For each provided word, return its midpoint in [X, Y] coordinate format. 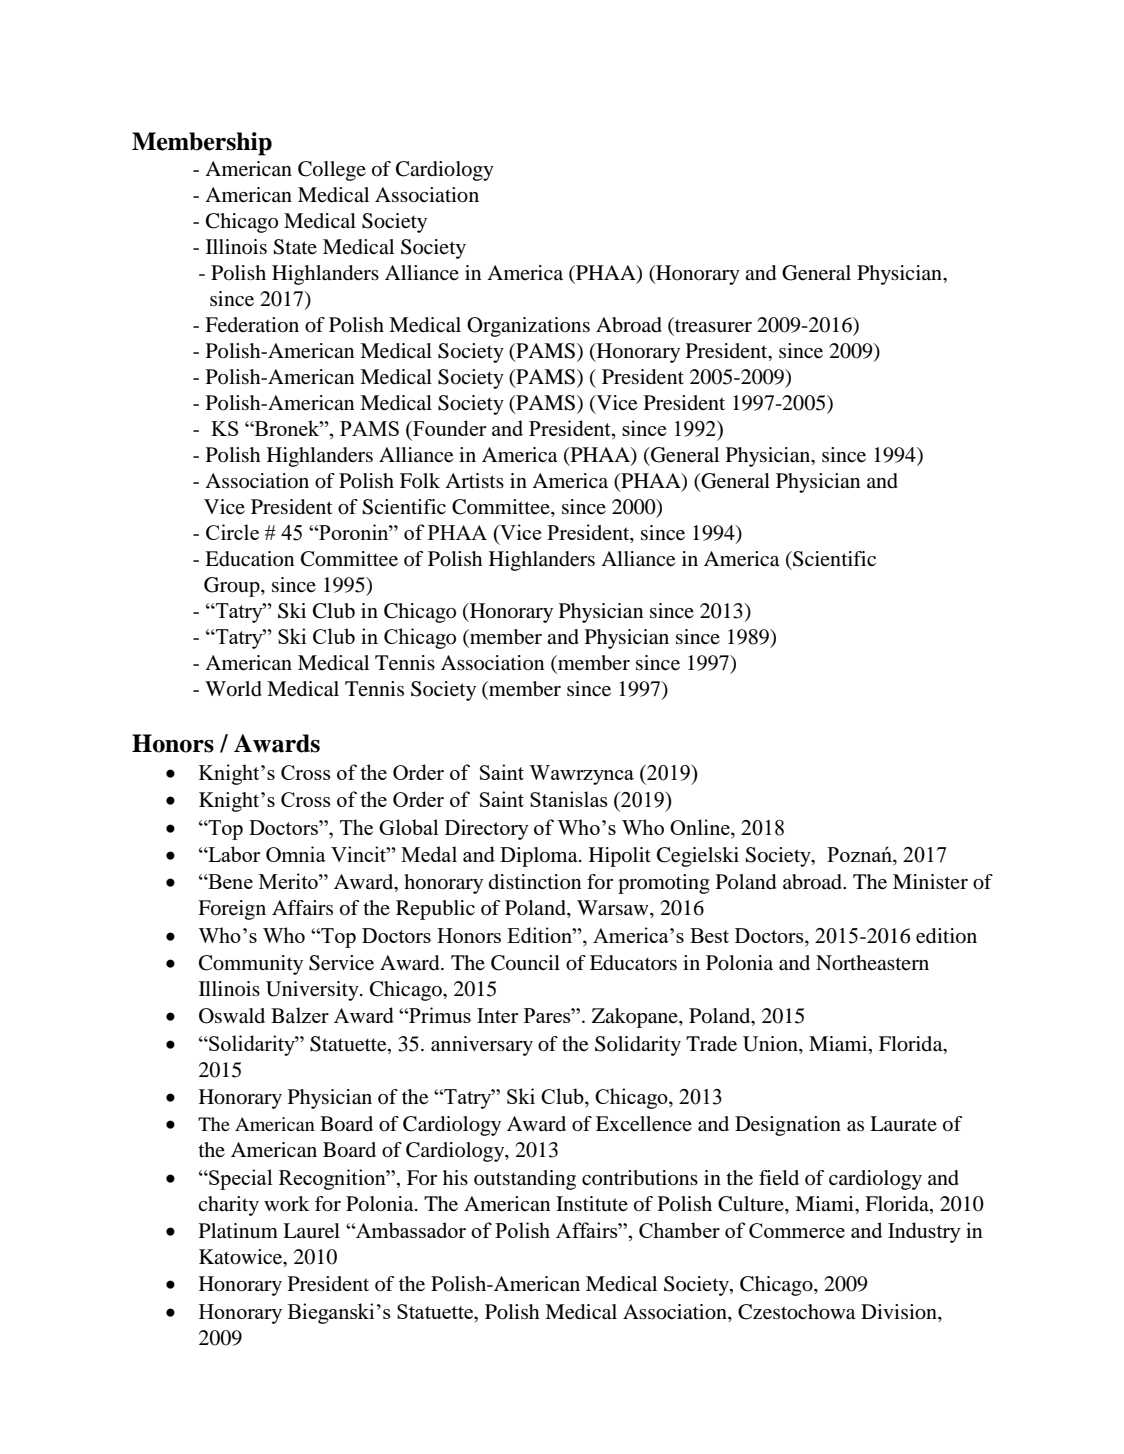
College [332, 171]
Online [701, 827]
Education [249, 559]
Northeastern [872, 963]
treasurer [712, 326]
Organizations [528, 327]
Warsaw [614, 909]
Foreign [232, 910]
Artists [474, 480]
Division [900, 1312]
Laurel [311, 1231]
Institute [592, 1203]
